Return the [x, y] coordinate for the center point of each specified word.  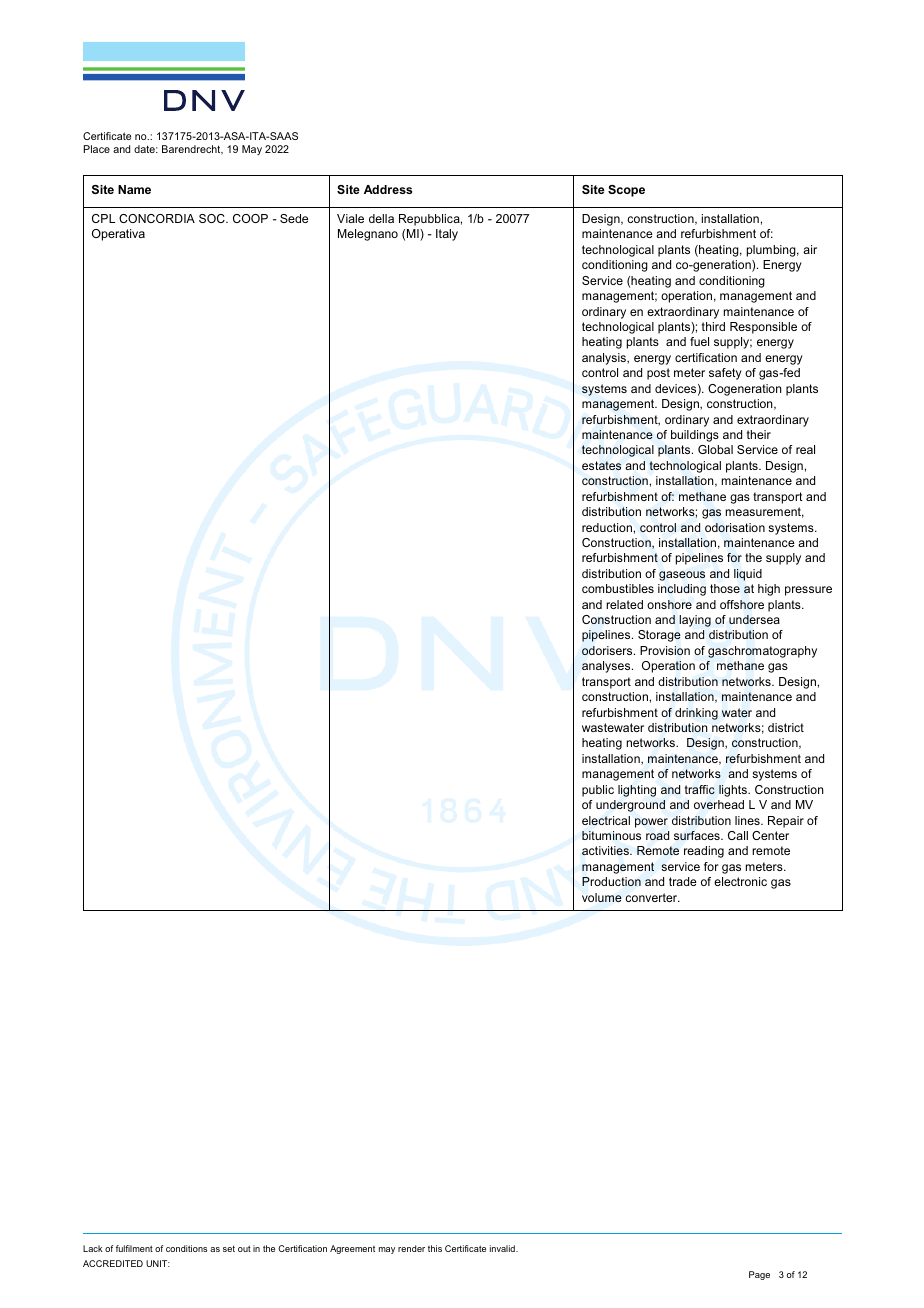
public [598, 791]
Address [388, 189]
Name [134, 189]
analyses [607, 667]
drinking [696, 714]
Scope [626, 191]
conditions [186, 1248]
